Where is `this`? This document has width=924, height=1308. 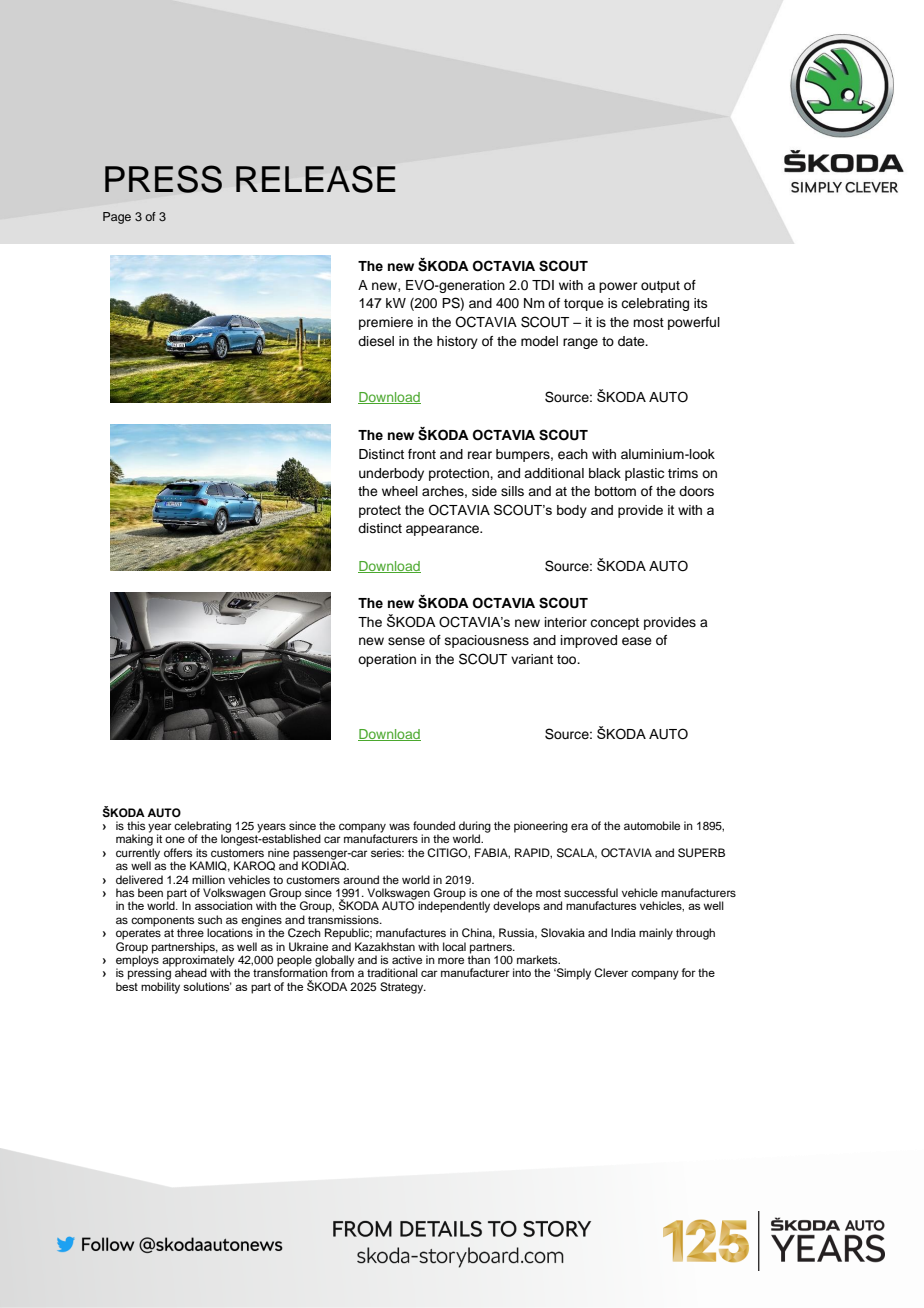
this is located at coordinates (136, 825).
